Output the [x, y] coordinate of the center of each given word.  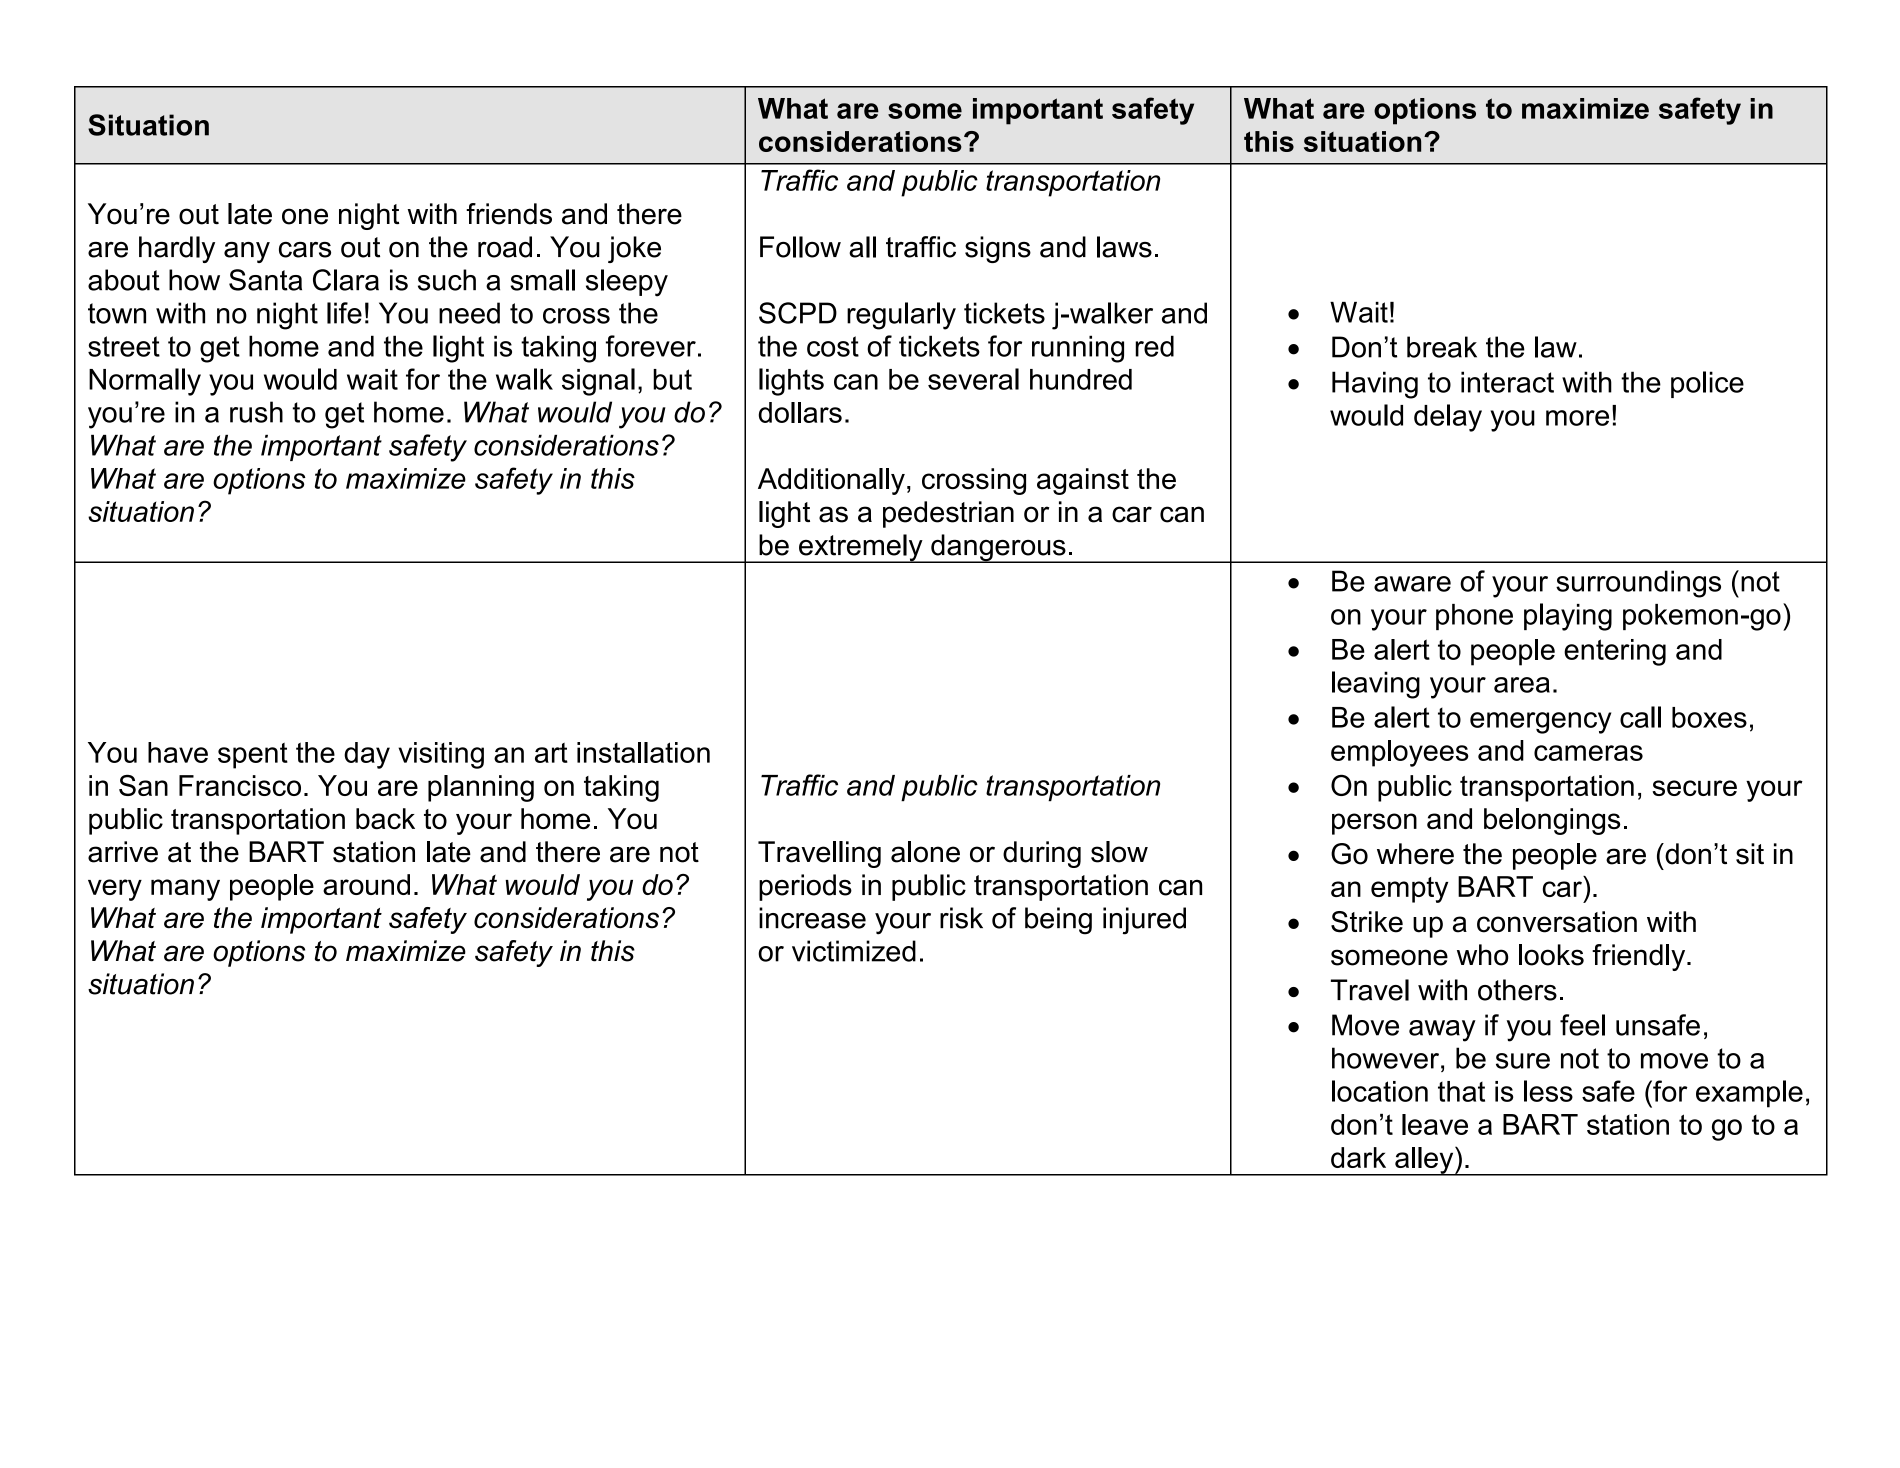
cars [305, 250]
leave [1435, 1124]
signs [998, 249]
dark [1358, 1157]
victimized [854, 951]
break [1442, 347]
